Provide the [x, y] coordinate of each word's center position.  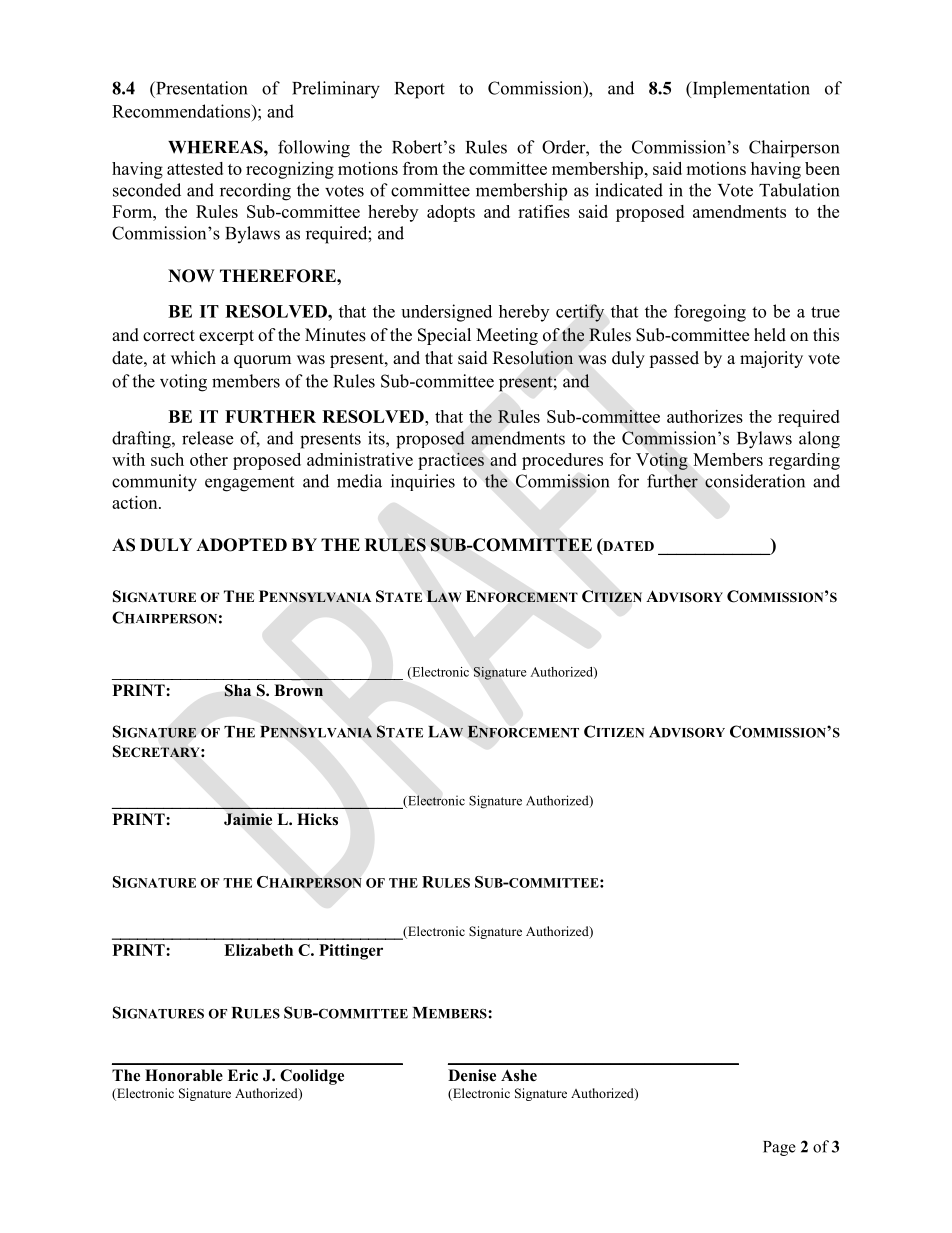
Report [420, 90]
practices [451, 461]
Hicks [317, 819]
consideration [755, 481]
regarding [804, 461]
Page [779, 1148]
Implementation [750, 89]
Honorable [184, 1075]
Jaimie [248, 819]
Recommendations [182, 111]
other [209, 459]
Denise [472, 1075]
